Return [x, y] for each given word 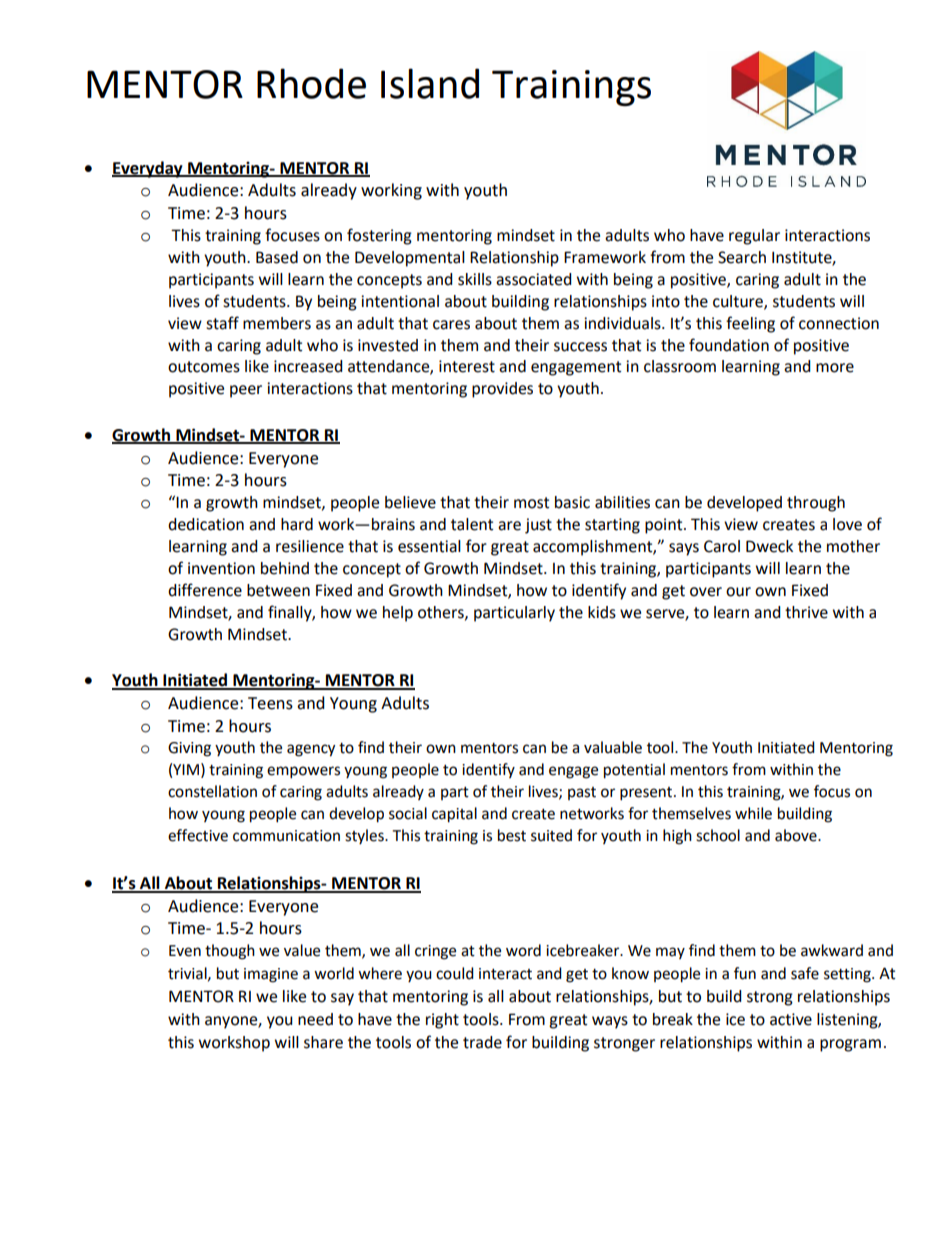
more [835, 368]
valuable [613, 747]
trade [482, 1042]
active [791, 1019]
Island [430, 83]
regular [754, 237]
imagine [271, 975]
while [753, 813]
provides [502, 390]
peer [246, 391]
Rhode [311, 83]
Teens [270, 703]
